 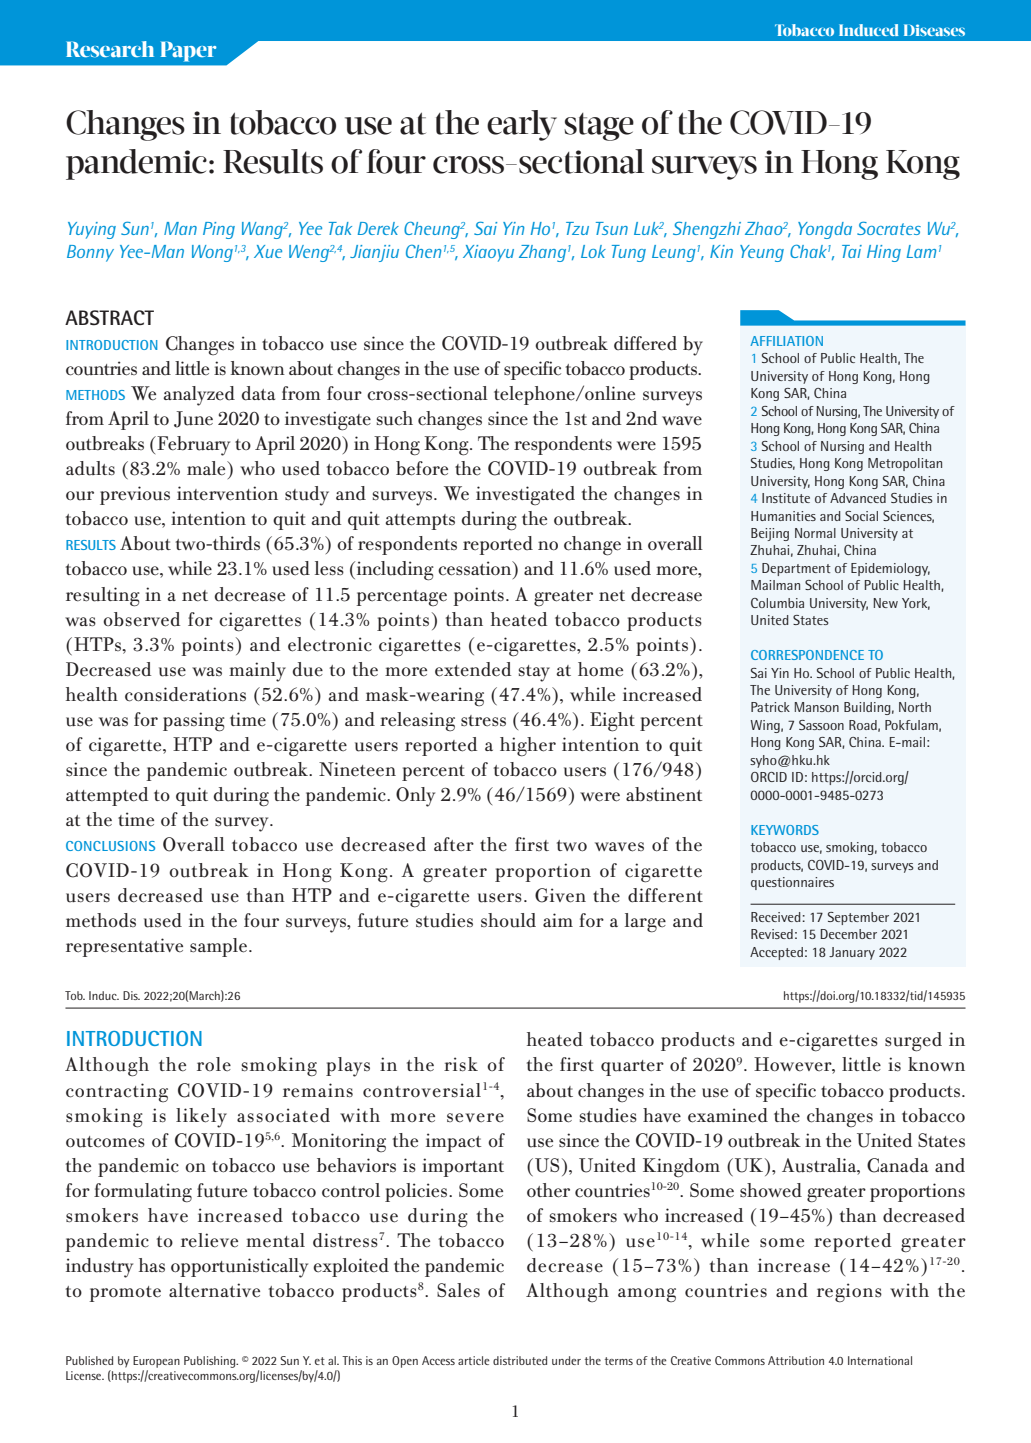 What do you see at coordinates (849, 1293) in the document?
I see `regions` at bounding box center [849, 1293].
